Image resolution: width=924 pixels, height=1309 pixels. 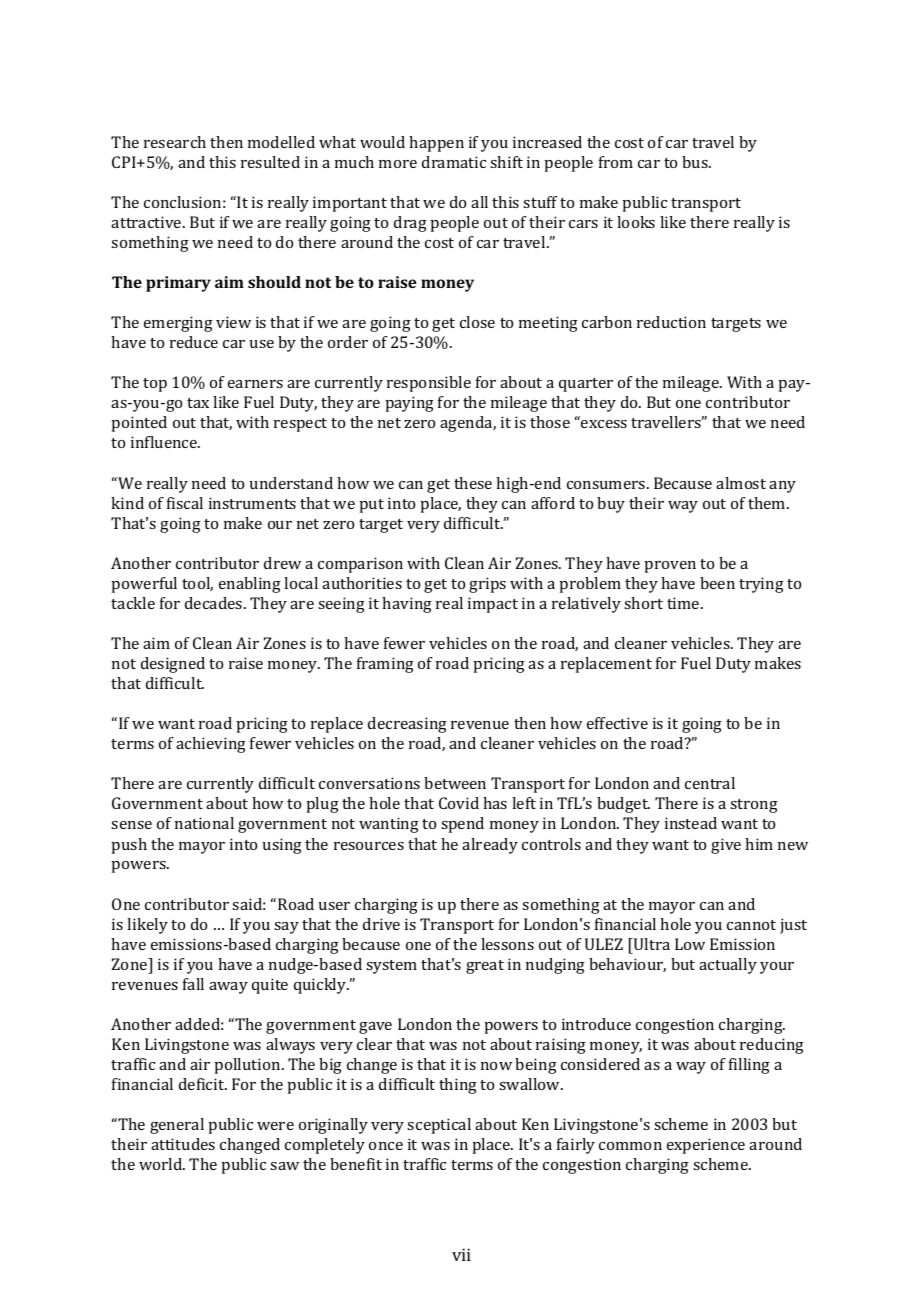 I want to click on bus, so click(x=696, y=162).
